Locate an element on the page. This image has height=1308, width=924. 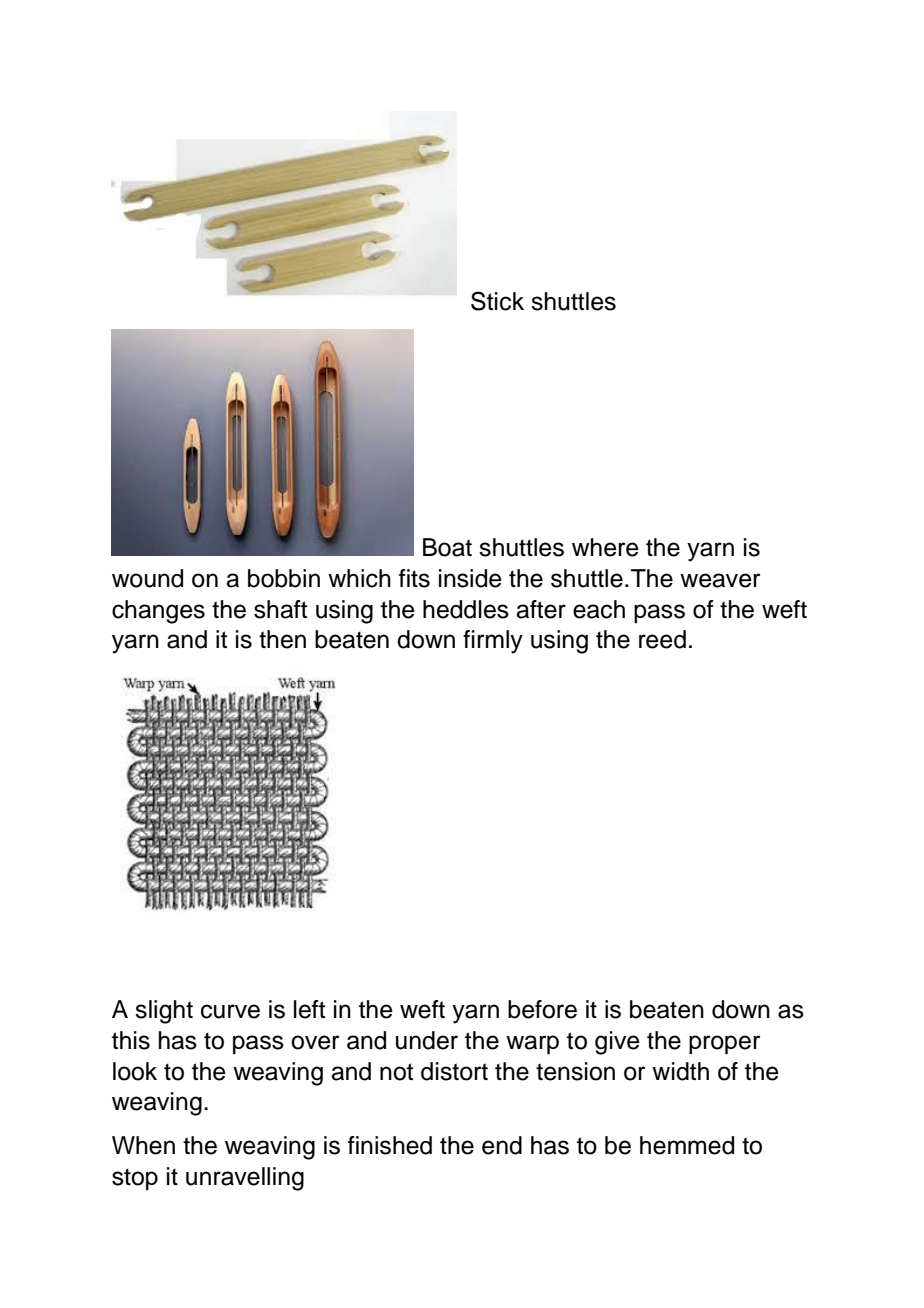
Stick is located at coordinates (497, 301).
